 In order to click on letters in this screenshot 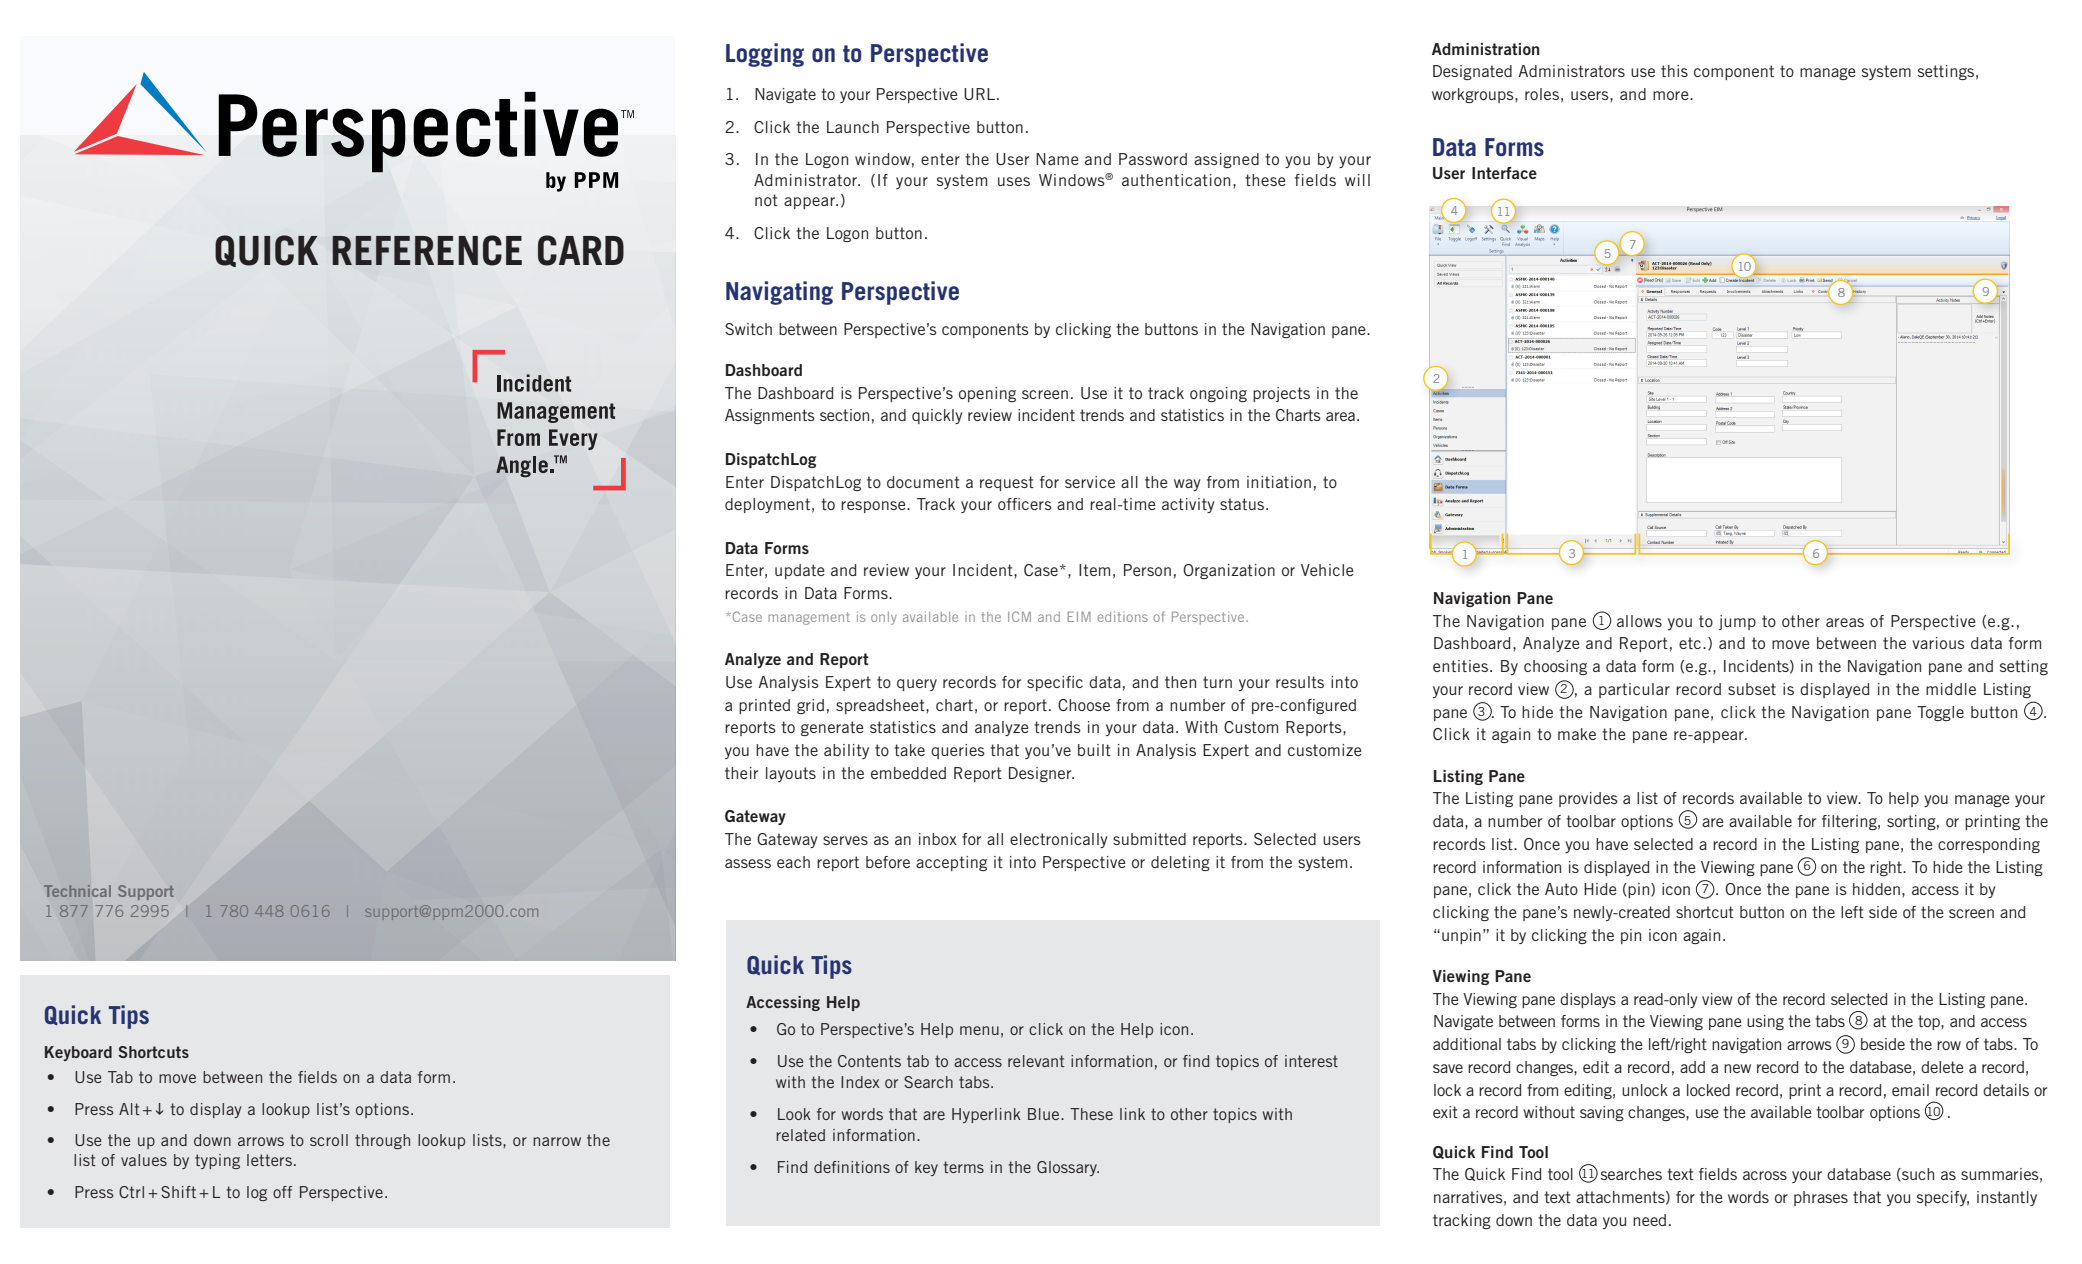, I will do `click(269, 1160)`.
